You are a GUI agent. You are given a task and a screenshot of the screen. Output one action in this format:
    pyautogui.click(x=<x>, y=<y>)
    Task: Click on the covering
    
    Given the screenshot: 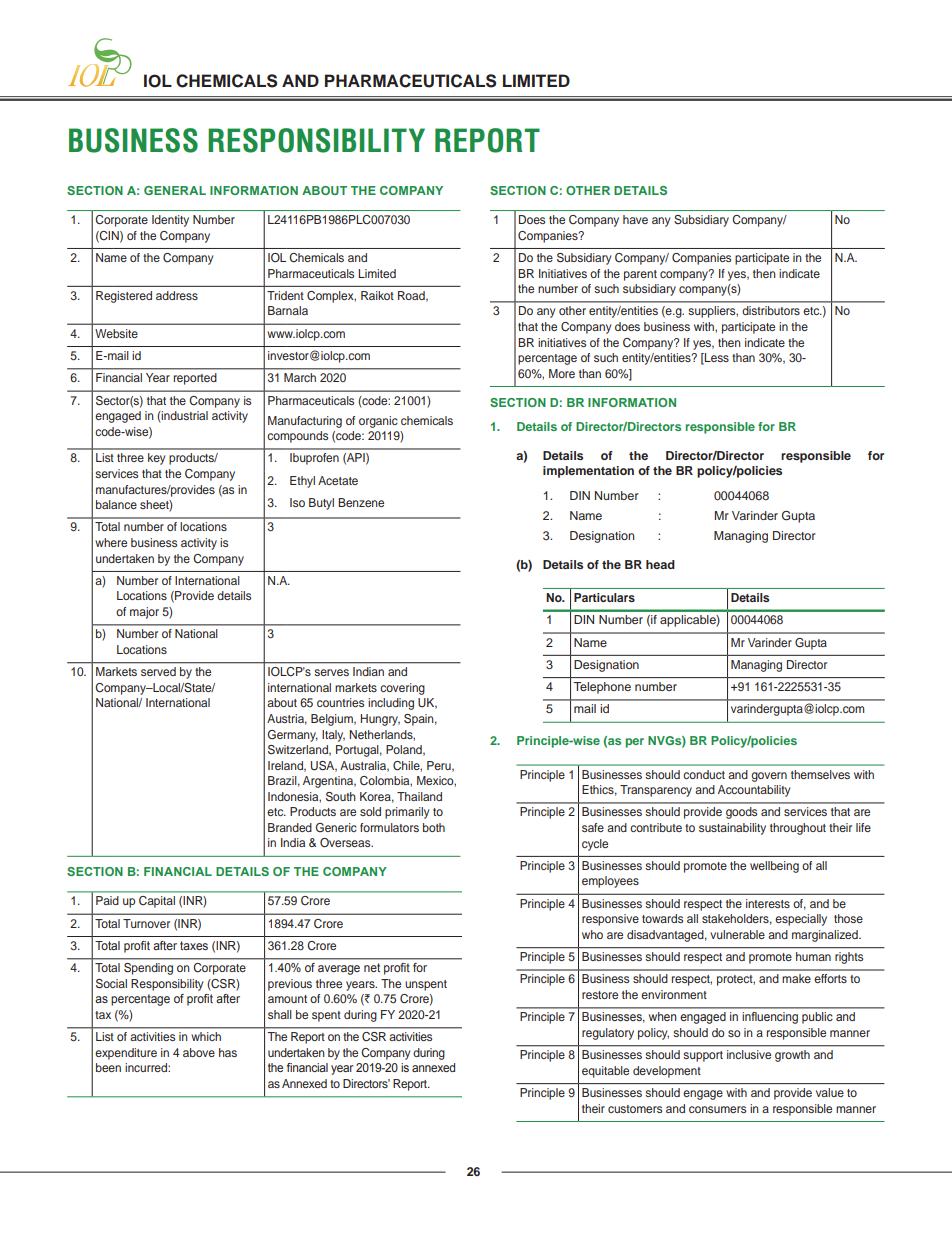 What is the action you would take?
    pyautogui.click(x=402, y=689)
